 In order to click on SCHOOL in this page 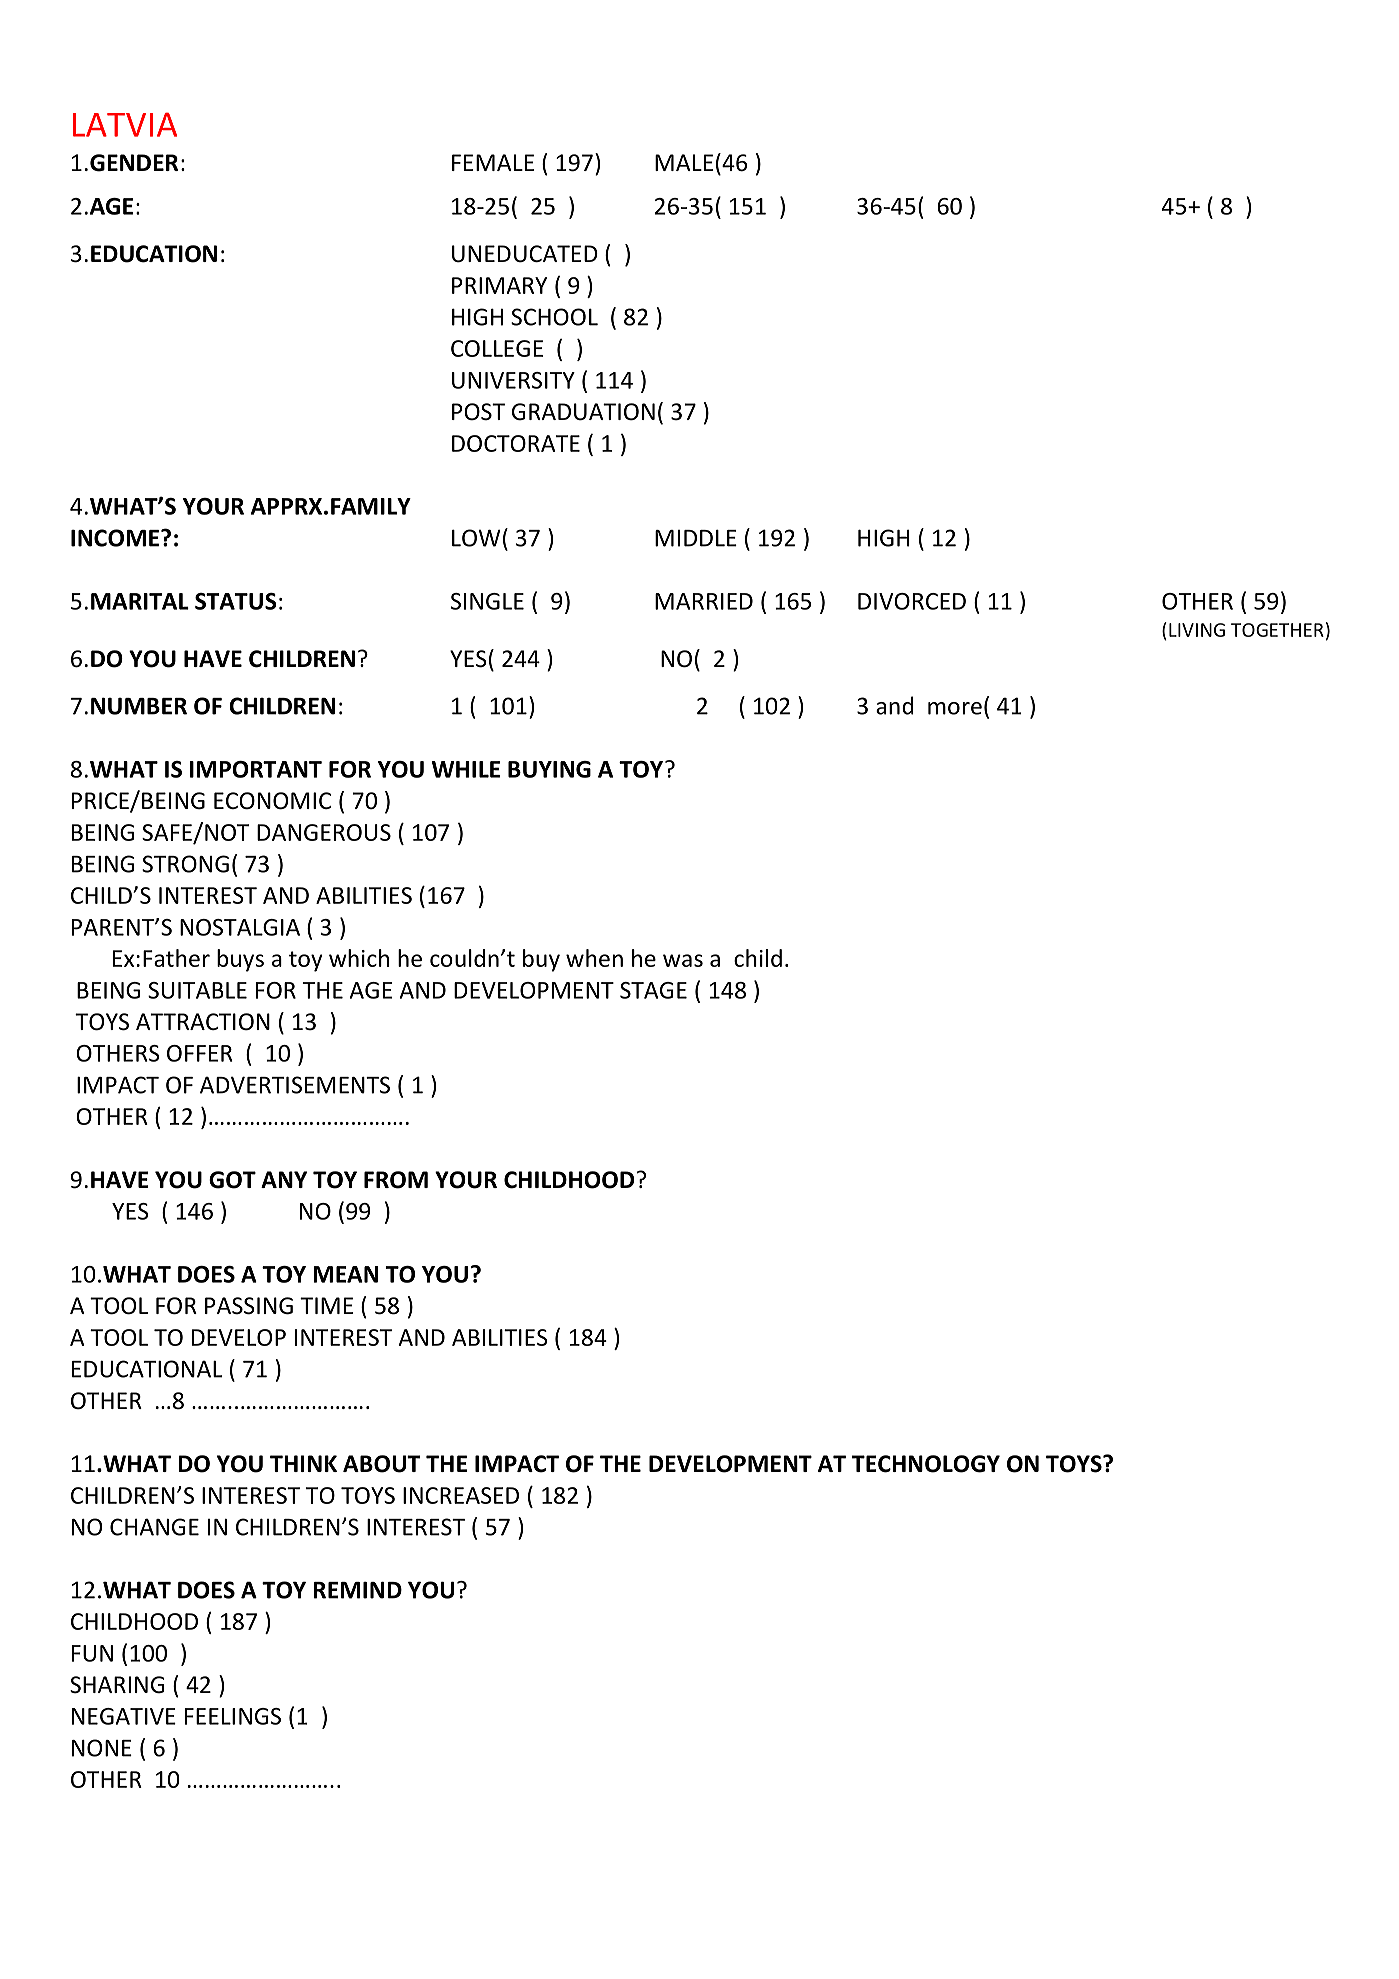, I will do `click(554, 317)`.
